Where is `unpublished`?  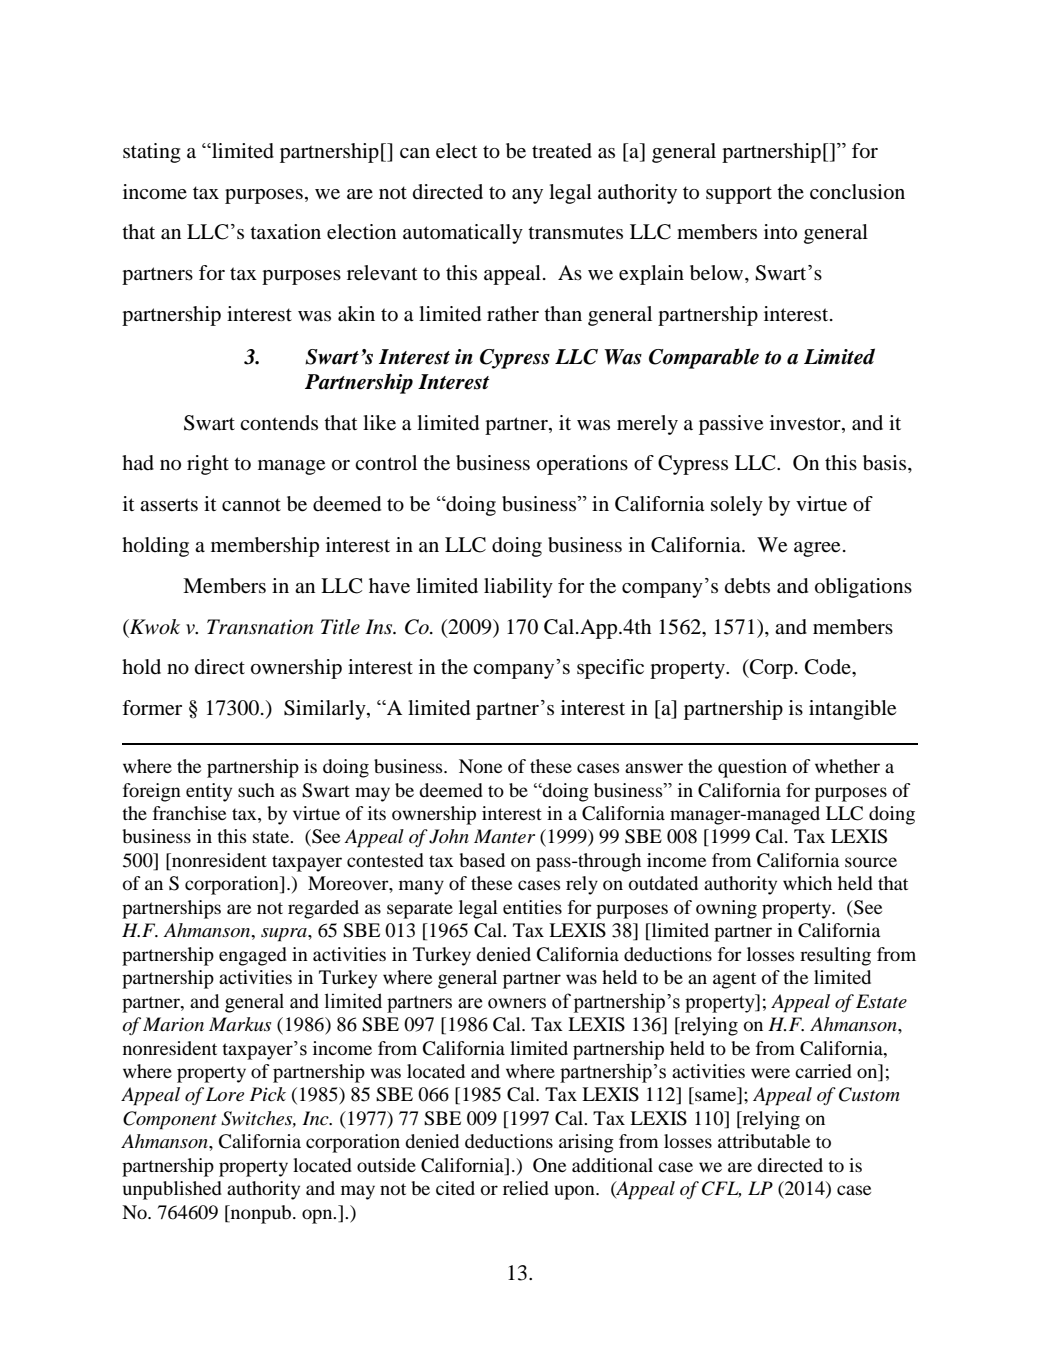
unpublished is located at coordinates (172, 1190).
